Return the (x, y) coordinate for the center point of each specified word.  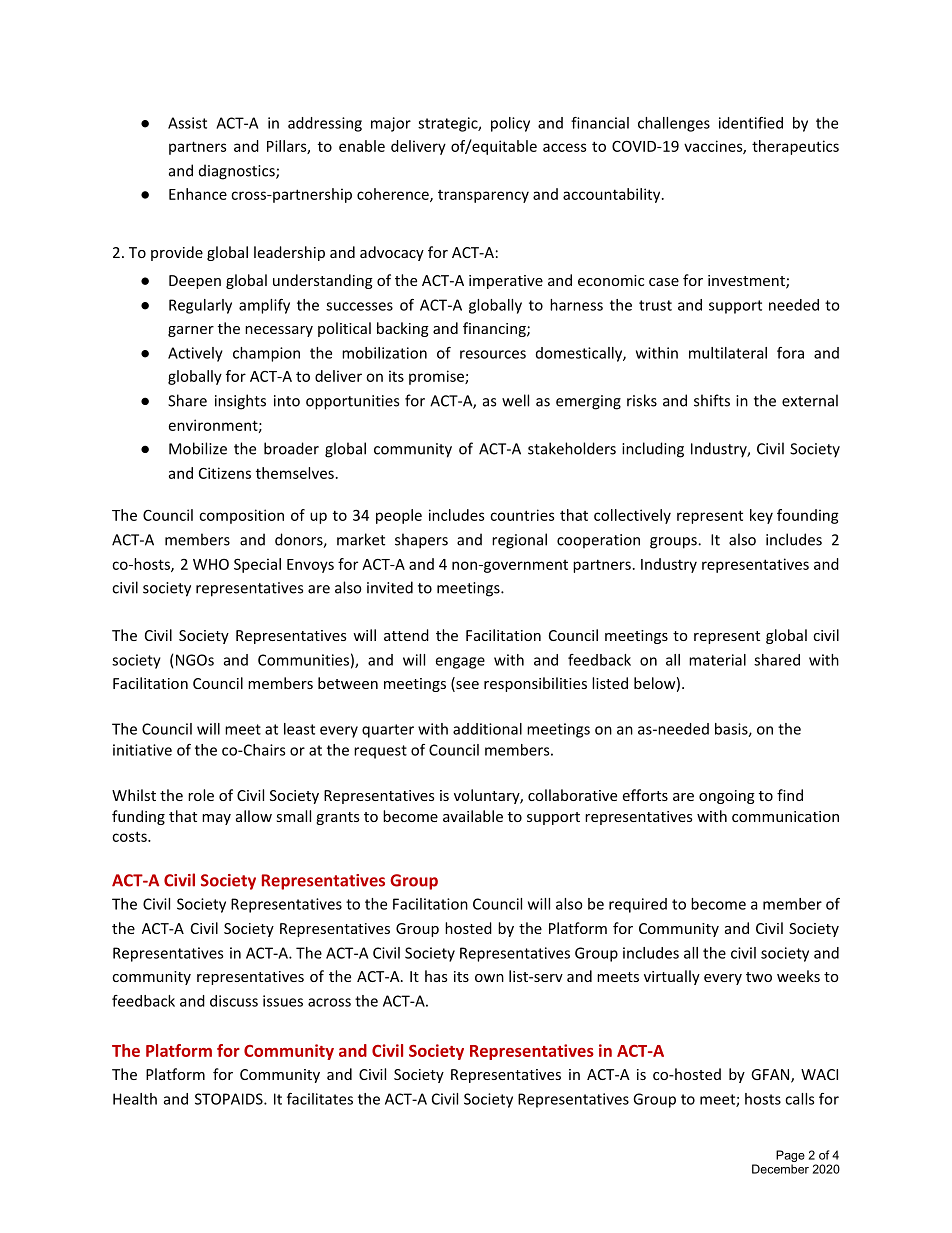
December (780, 1169)
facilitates (320, 1099)
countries (522, 515)
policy (510, 124)
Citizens (225, 473)
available (473, 816)
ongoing (727, 797)
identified (751, 123)
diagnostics (238, 172)
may (216, 819)
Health (135, 1099)
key (761, 516)
